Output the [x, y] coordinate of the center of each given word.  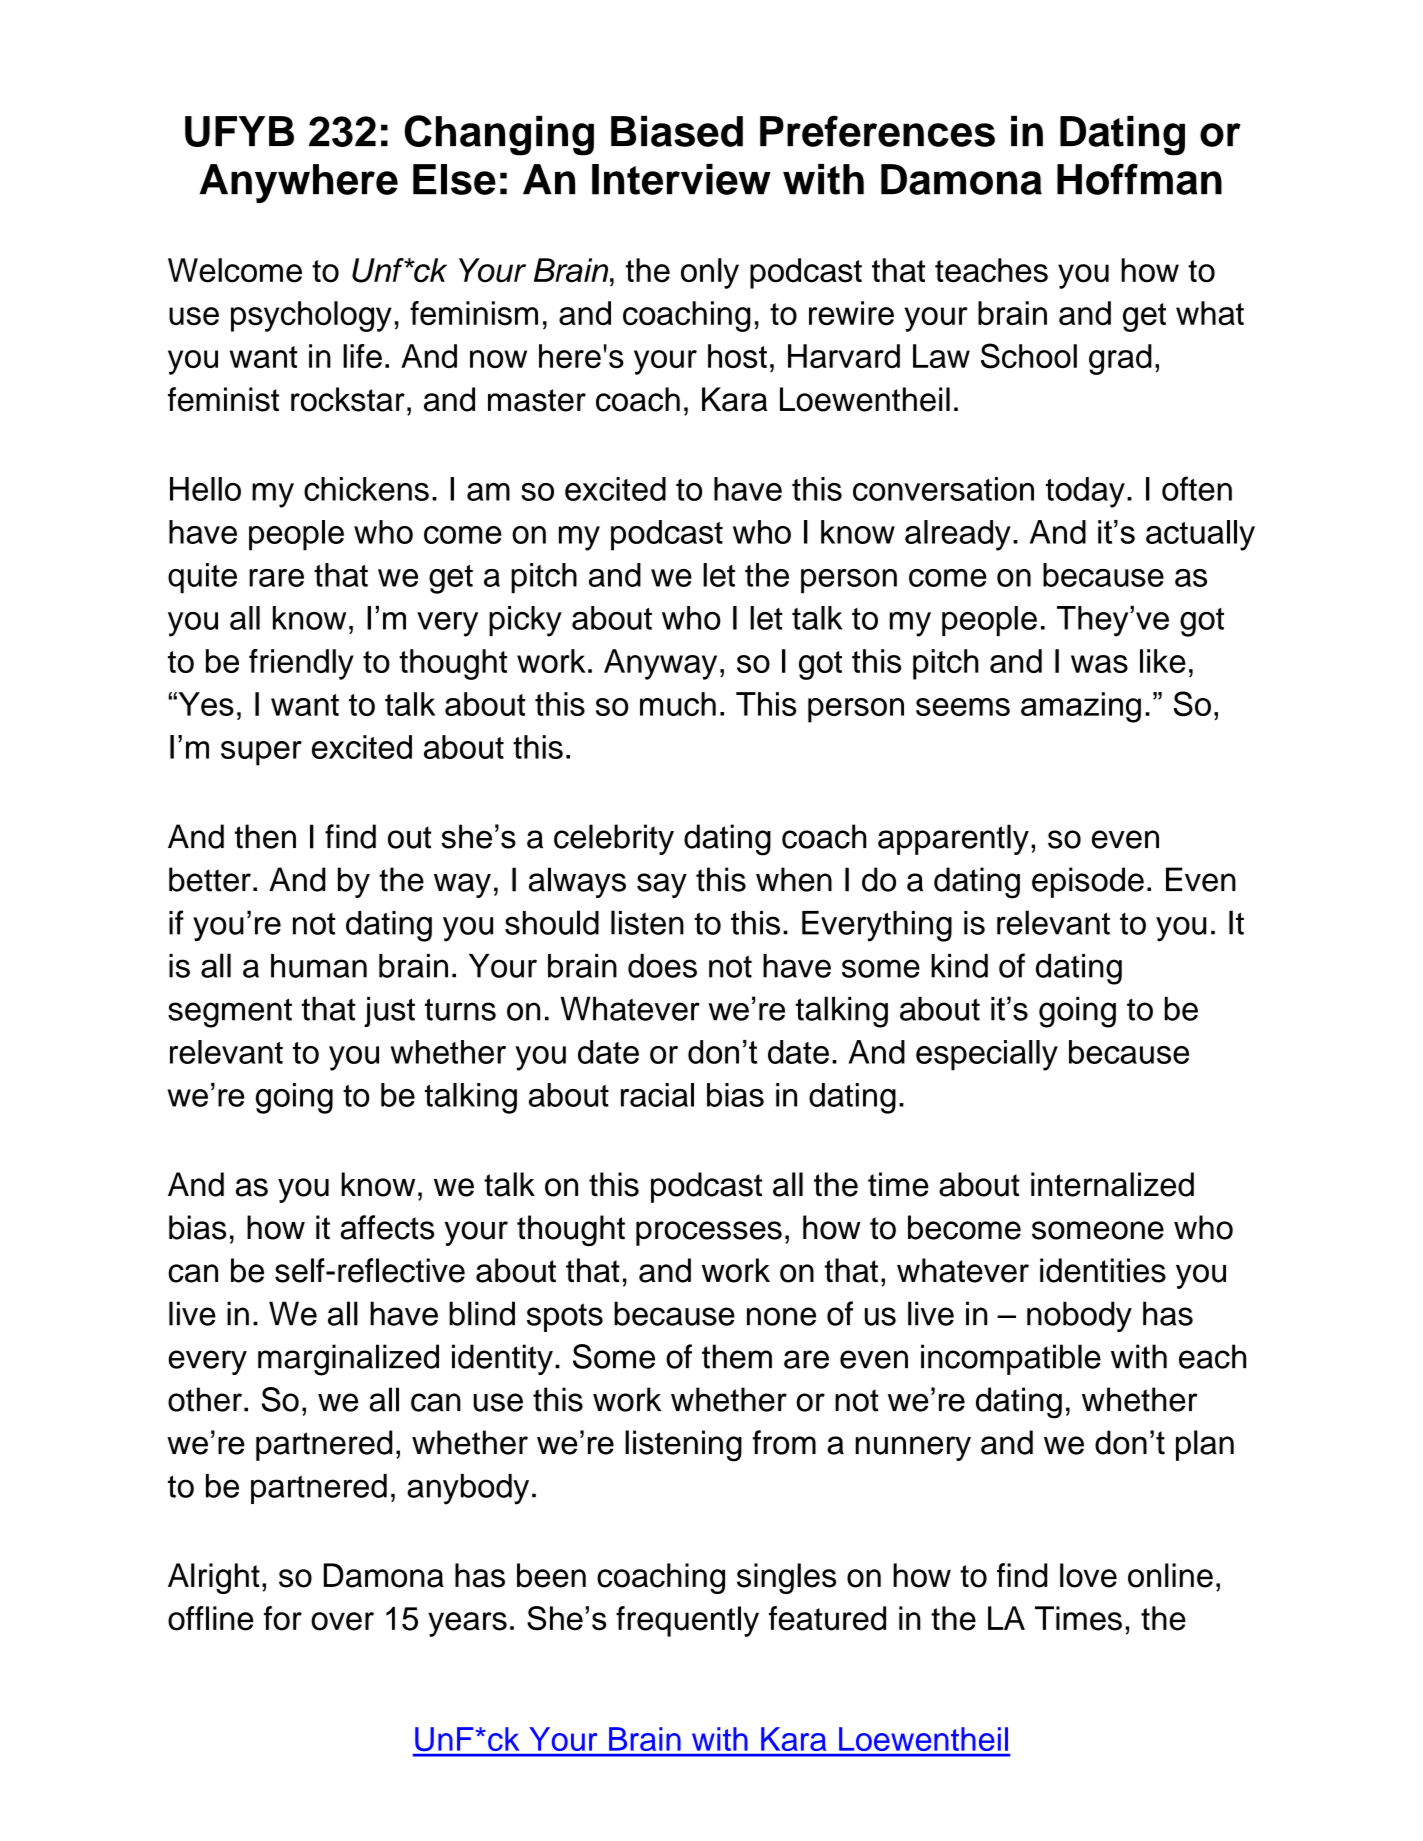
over [342, 1621]
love [1088, 1575]
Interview [681, 179]
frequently [687, 1621]
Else [454, 179]
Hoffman [1139, 179]
